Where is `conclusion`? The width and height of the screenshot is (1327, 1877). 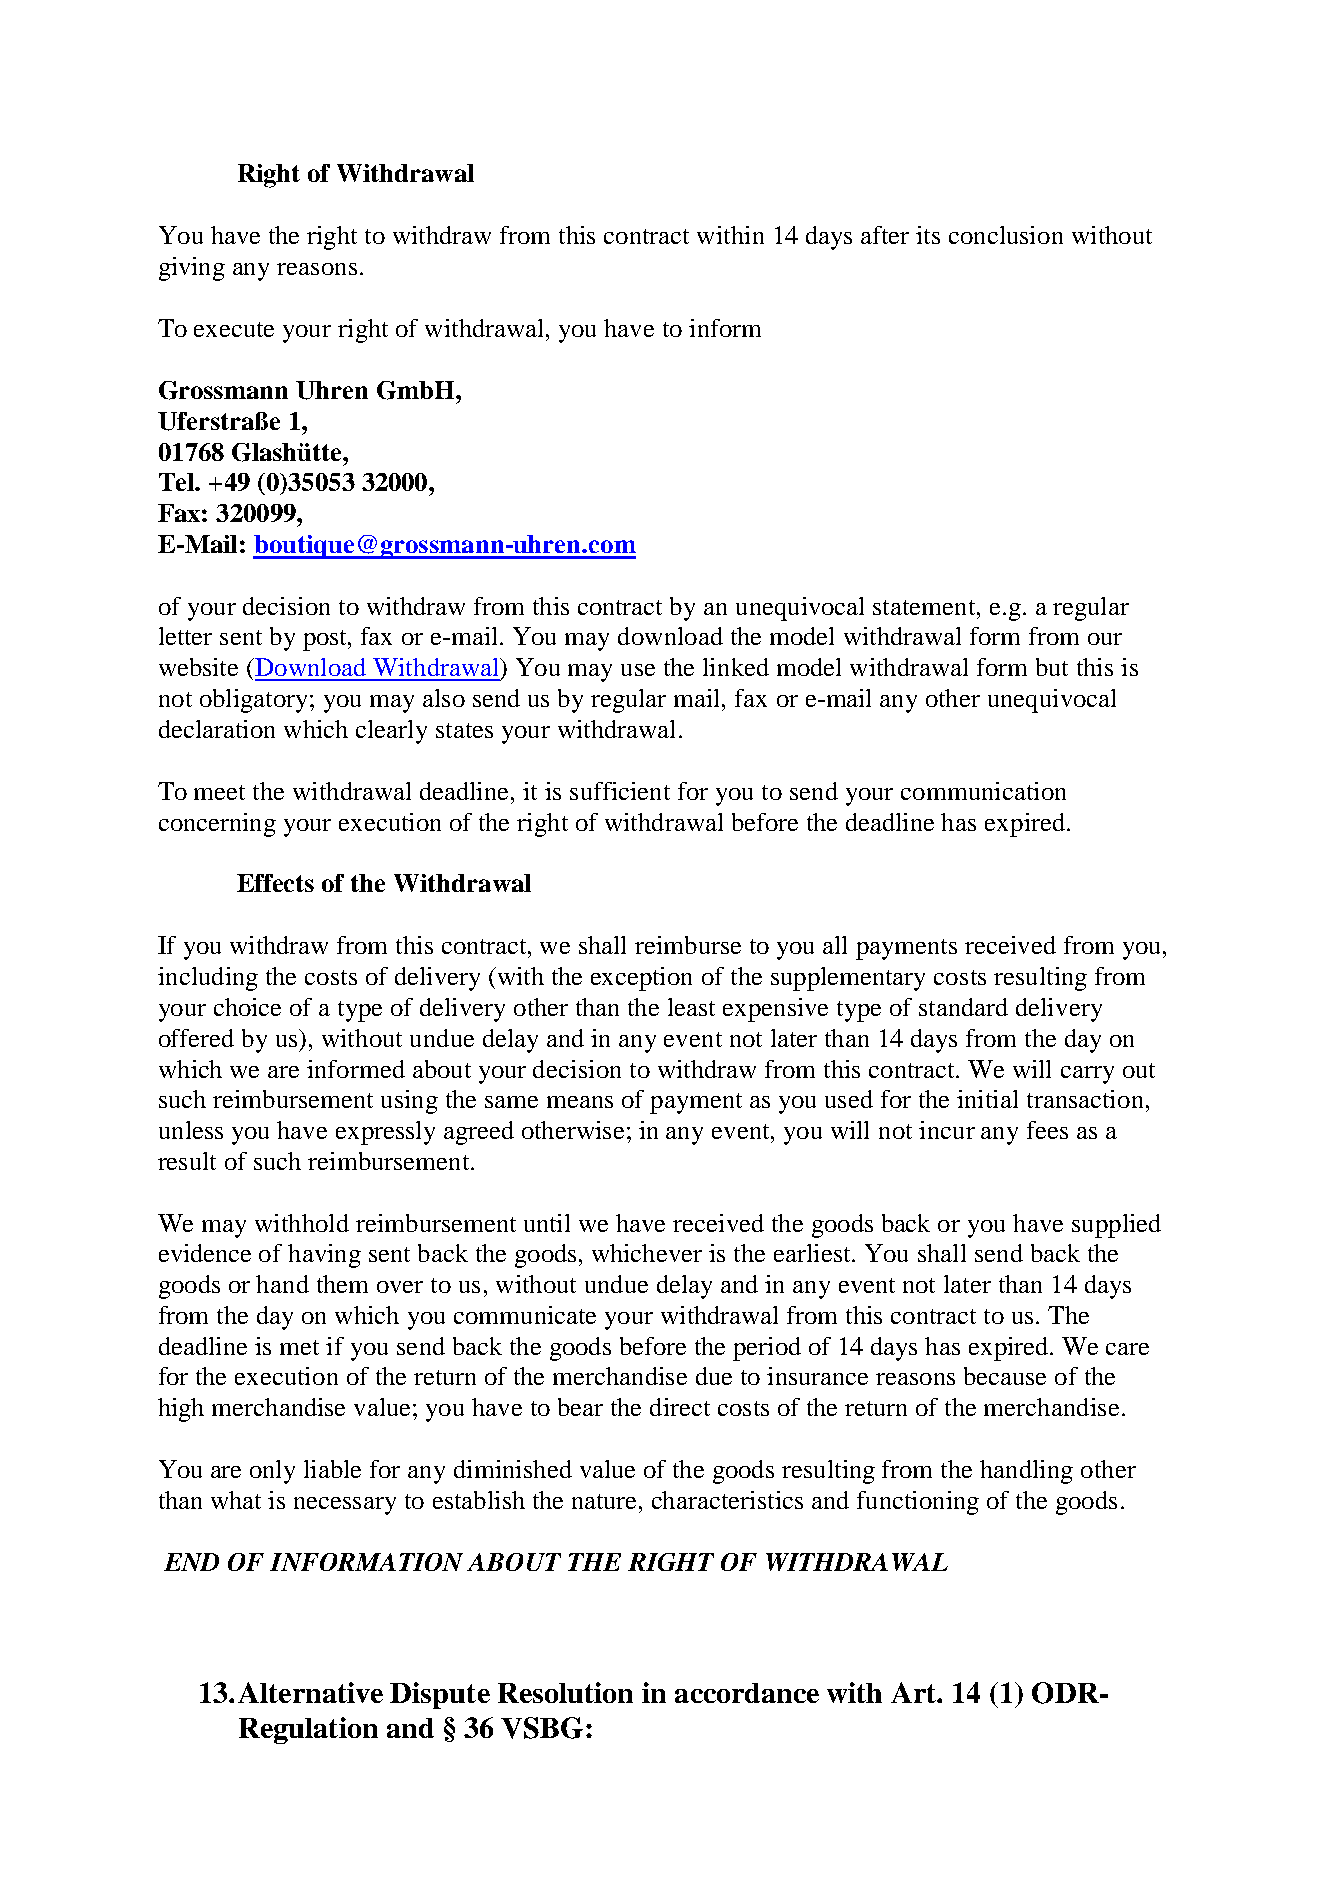 conclusion is located at coordinates (1006, 235).
